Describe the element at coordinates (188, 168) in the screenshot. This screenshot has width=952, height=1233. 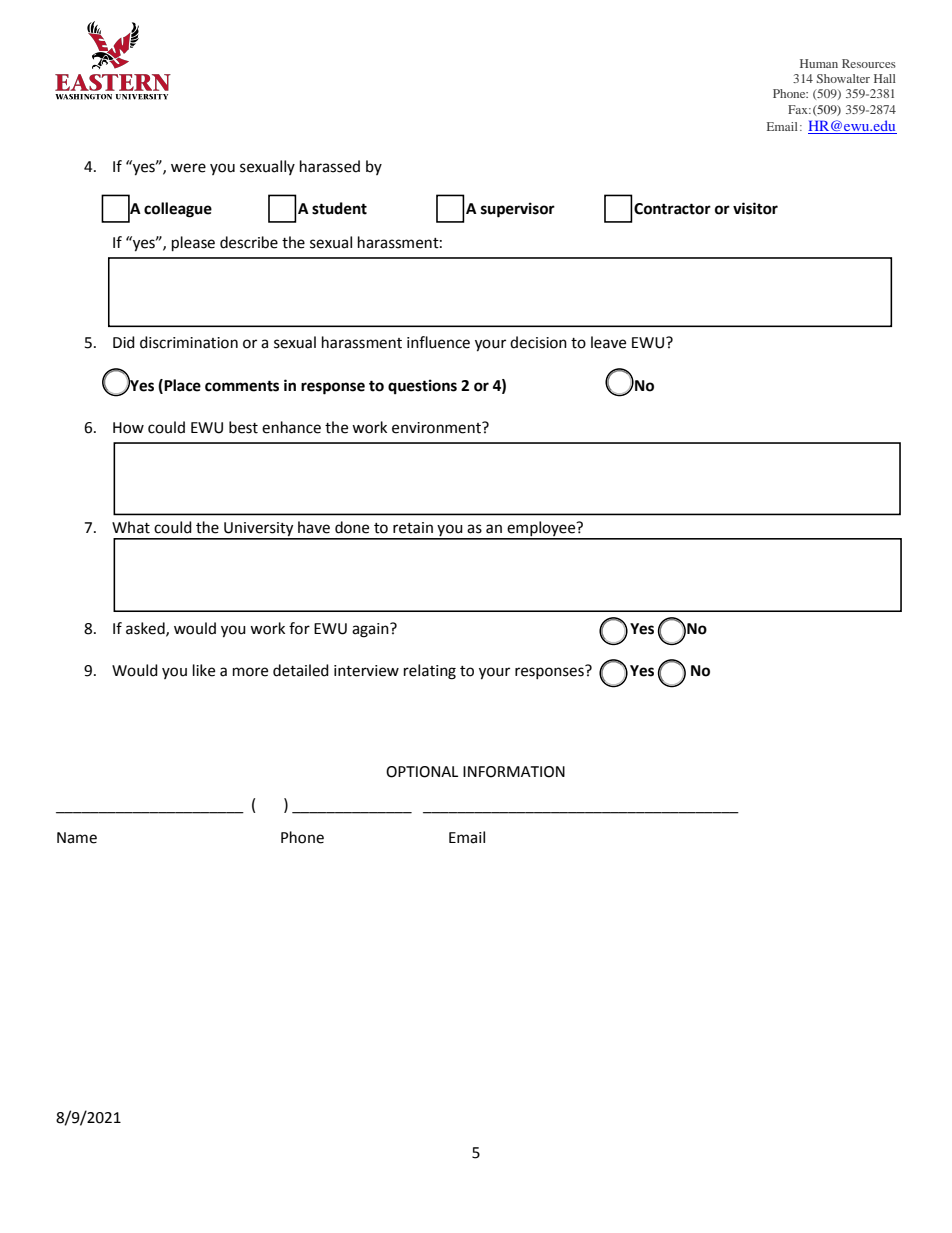
I see `were` at that location.
